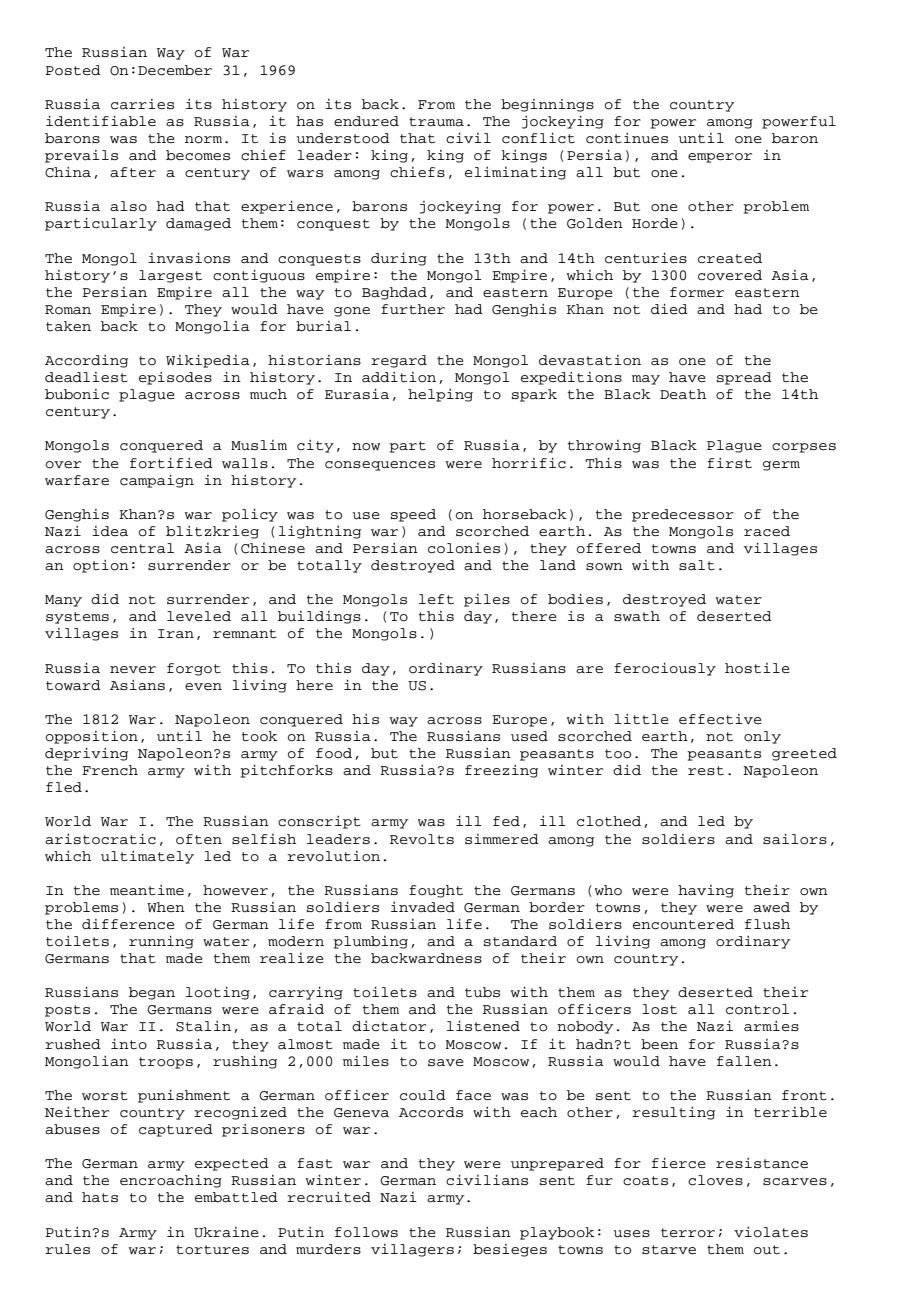 This screenshot has width=924, height=1308. Describe the element at coordinates (142, 104) in the screenshot. I see `carries` at that location.
